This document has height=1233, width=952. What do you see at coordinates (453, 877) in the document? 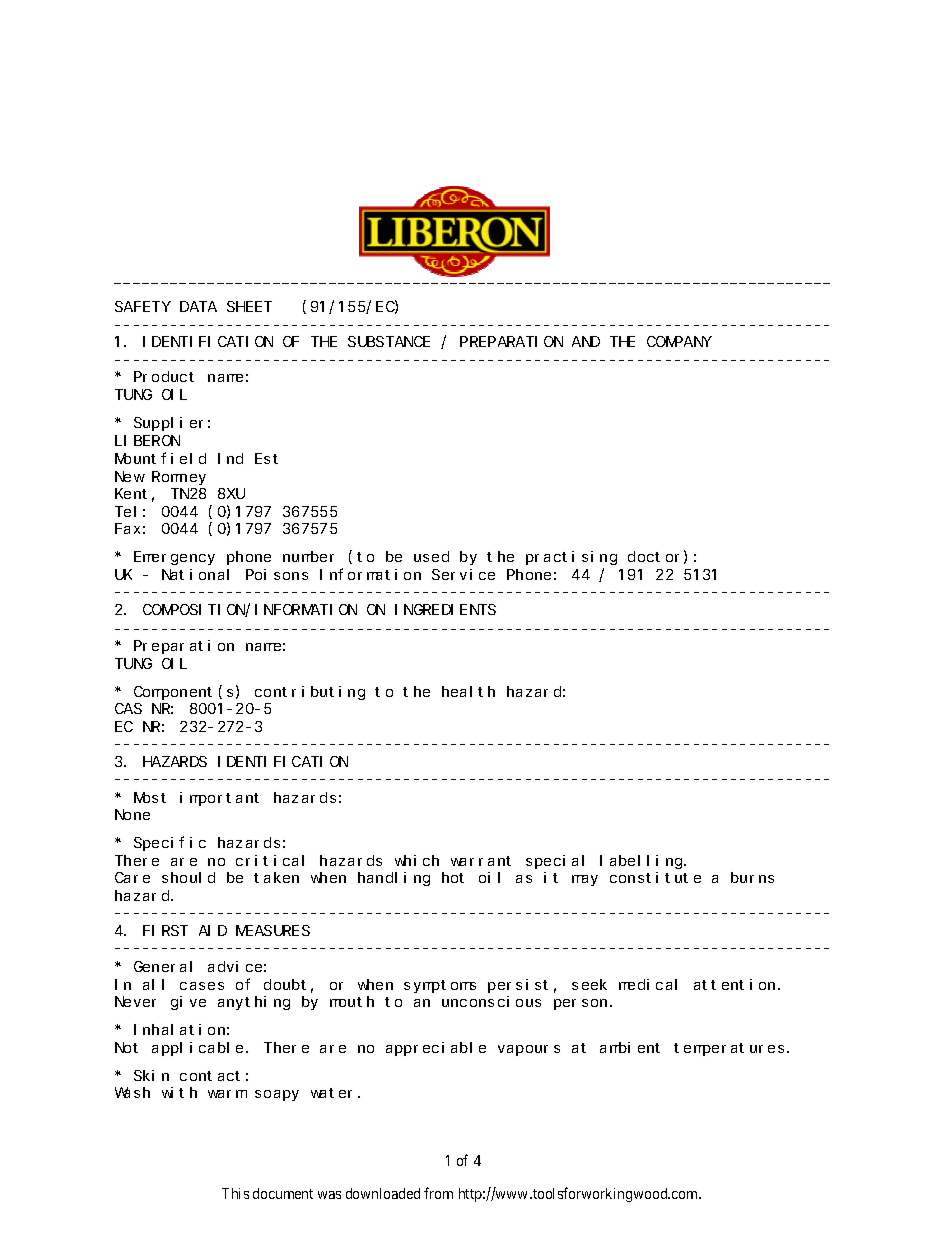
I see `hot` at bounding box center [453, 877].
